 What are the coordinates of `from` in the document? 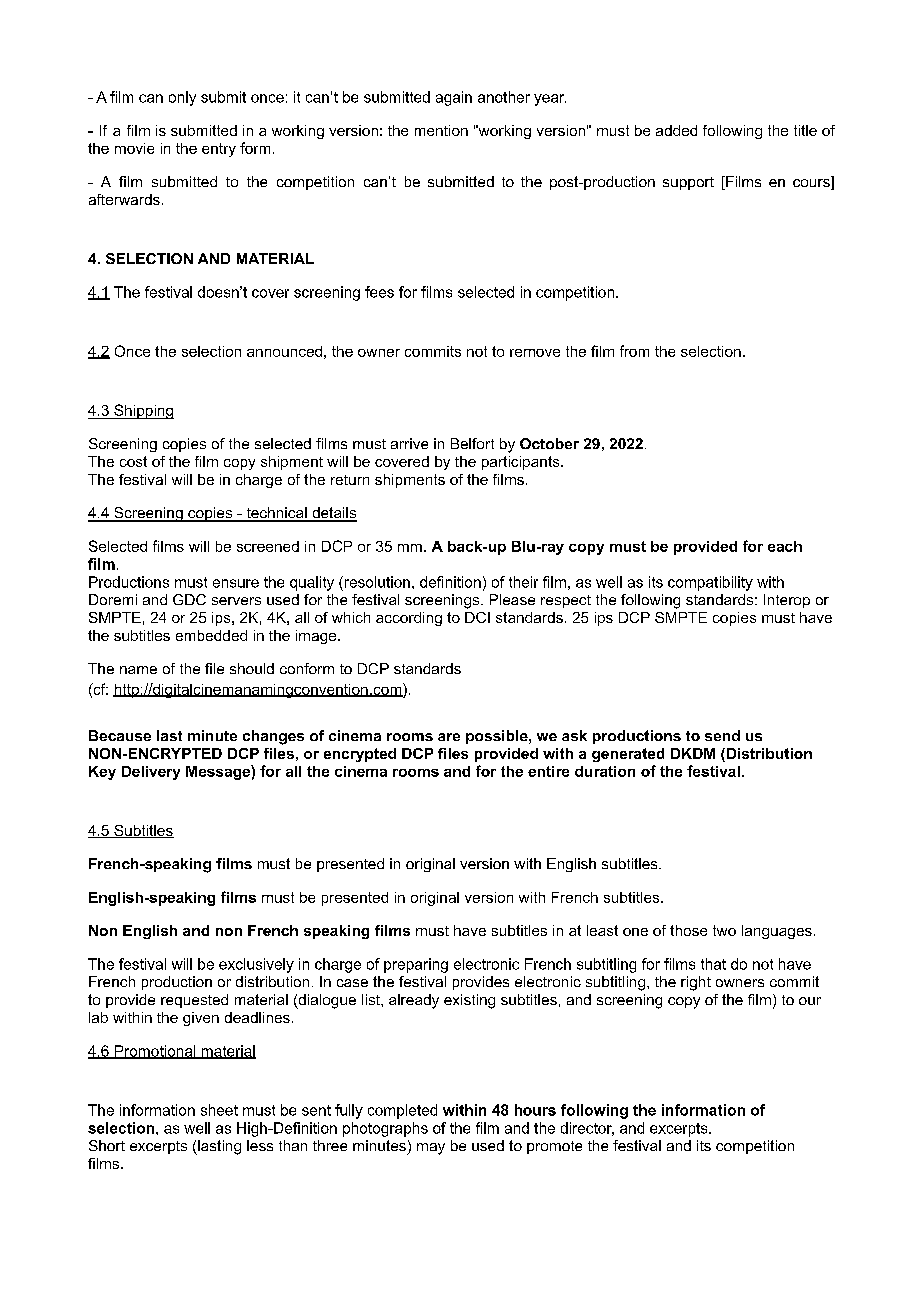 It's located at (634, 351).
